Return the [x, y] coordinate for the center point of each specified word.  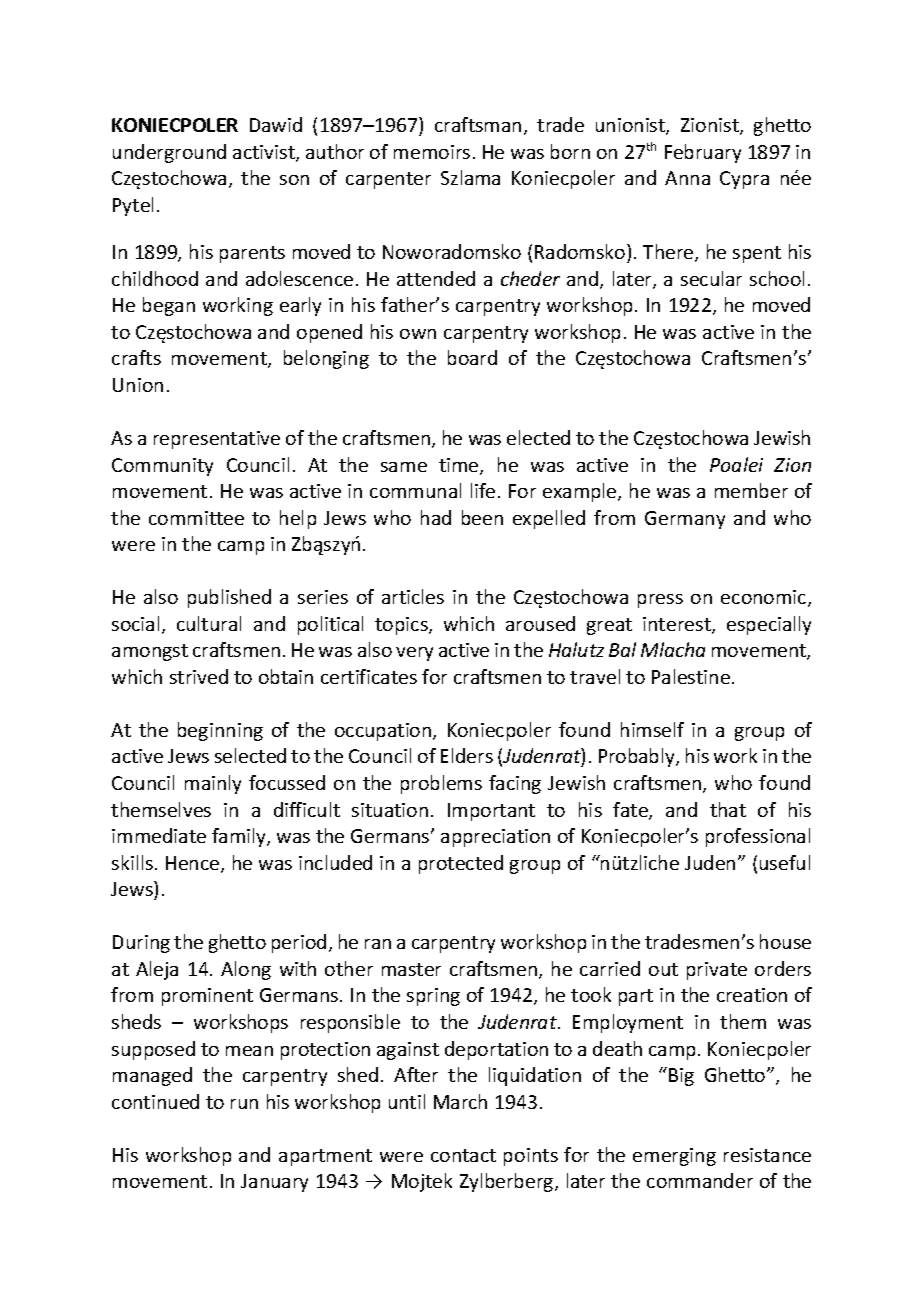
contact [463, 1155]
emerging [674, 1157]
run [244, 1104]
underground [169, 153]
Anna [687, 178]
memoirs [432, 152]
